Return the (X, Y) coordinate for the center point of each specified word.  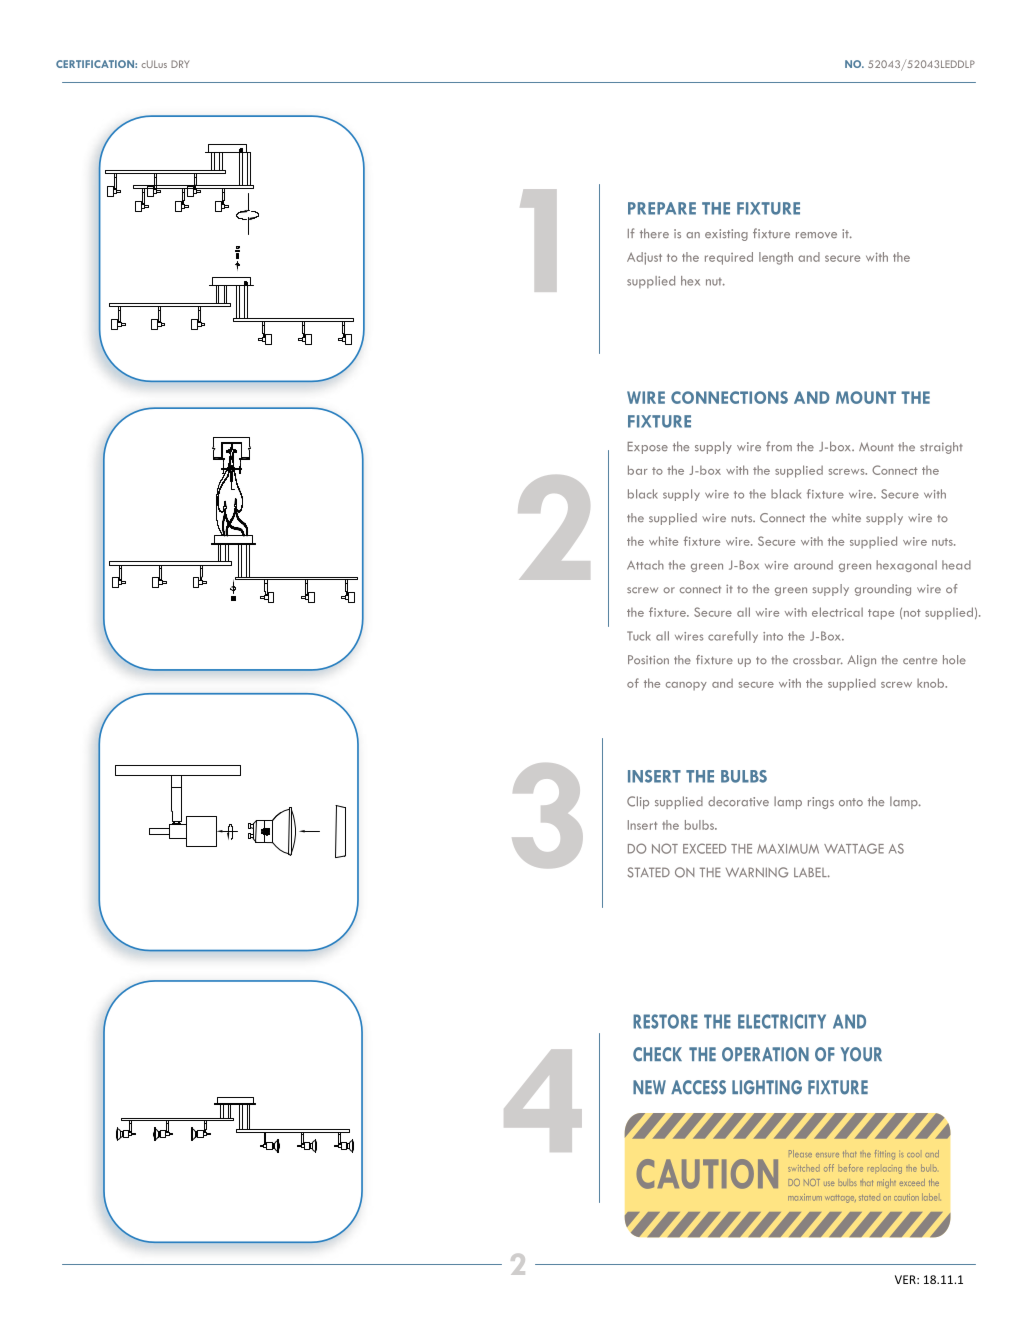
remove (816, 235)
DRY (180, 64)
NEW (649, 1087)
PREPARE (662, 208)
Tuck (639, 636)
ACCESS (698, 1087)
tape (881, 614)
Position (648, 659)
